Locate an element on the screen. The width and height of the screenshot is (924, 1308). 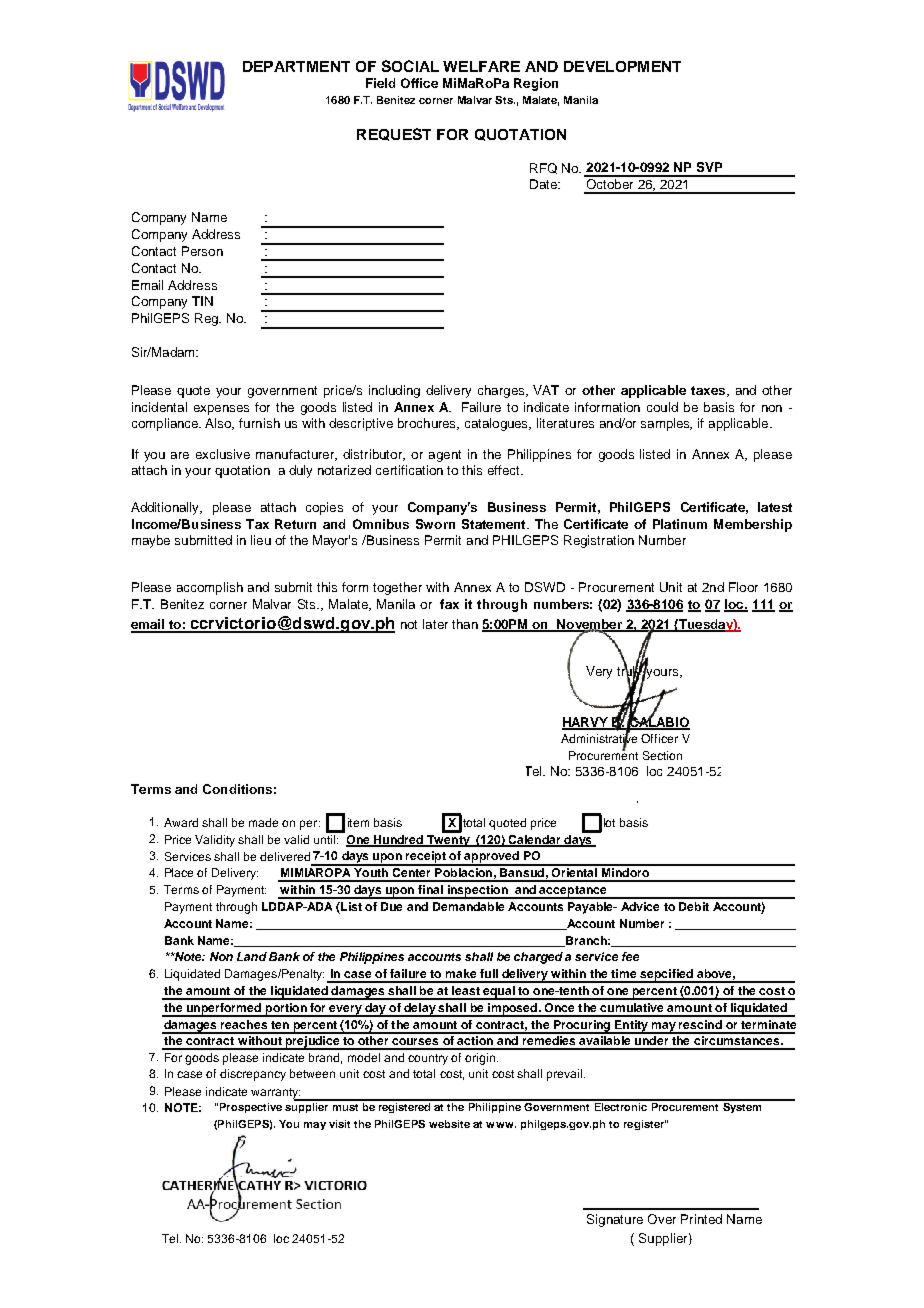
website is located at coordinates (449, 1124).
